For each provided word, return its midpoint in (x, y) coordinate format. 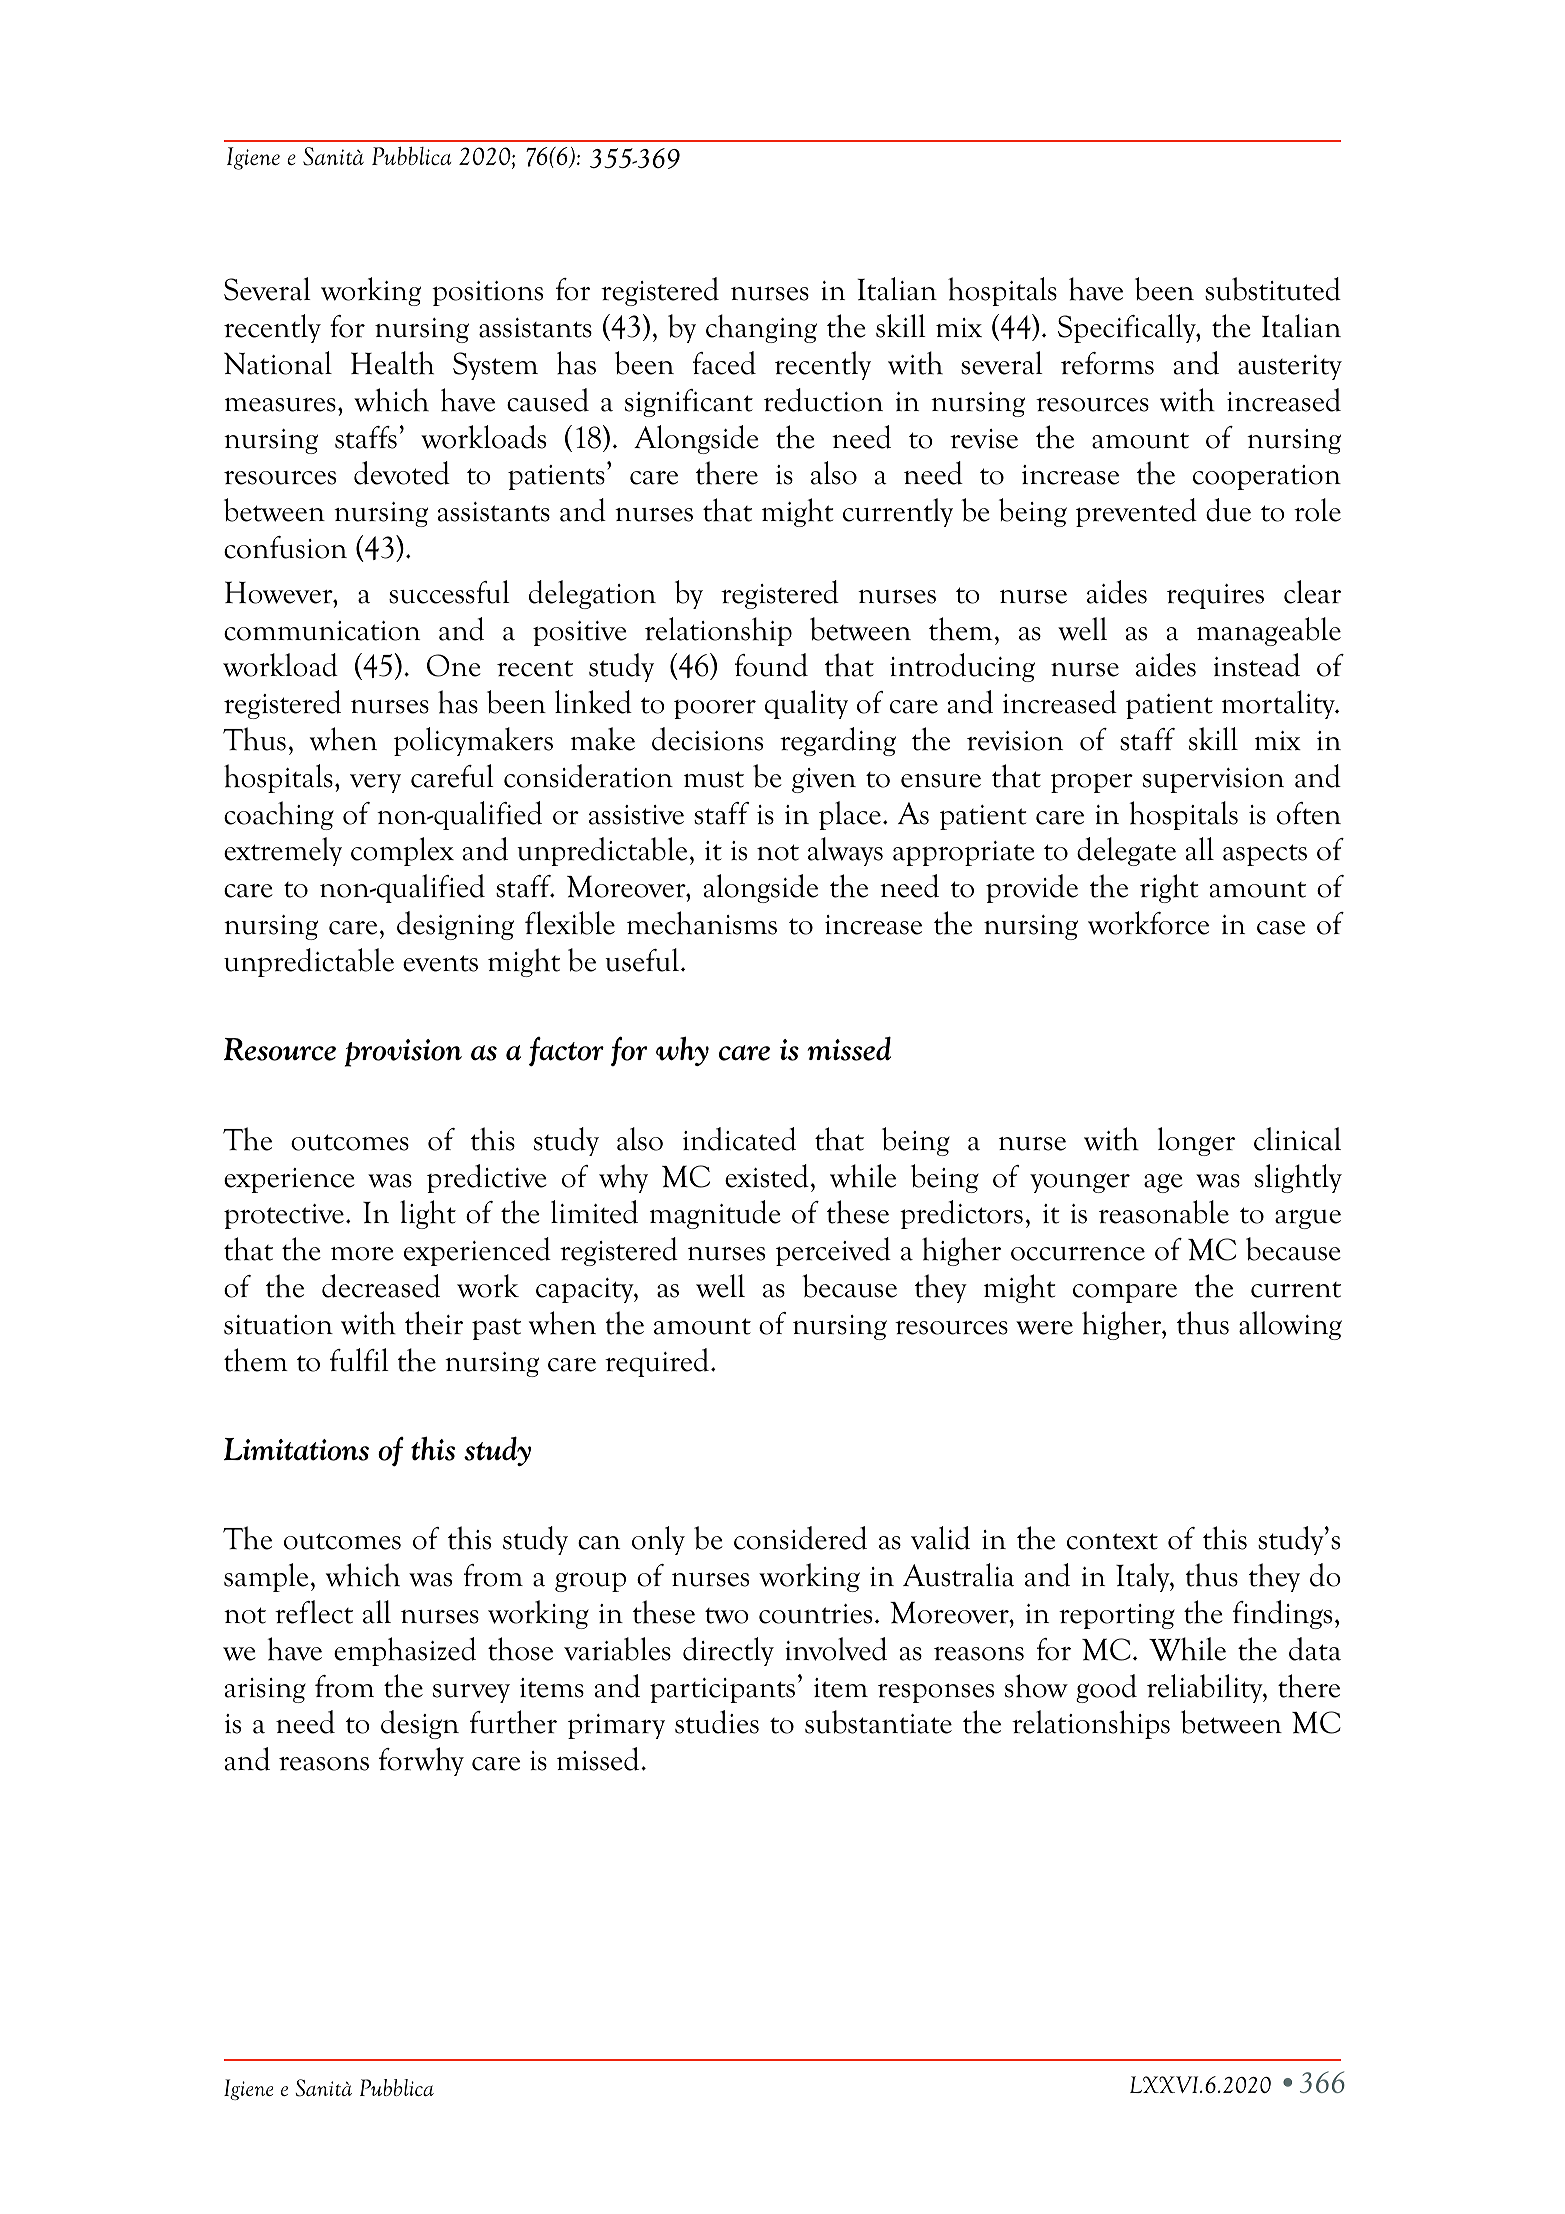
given (824, 780)
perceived (833, 1251)
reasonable (1164, 1212)
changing (761, 328)
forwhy (421, 1761)
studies (717, 1722)
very (375, 783)
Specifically (1128, 328)
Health (392, 363)
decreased (381, 1286)
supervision (1213, 780)
